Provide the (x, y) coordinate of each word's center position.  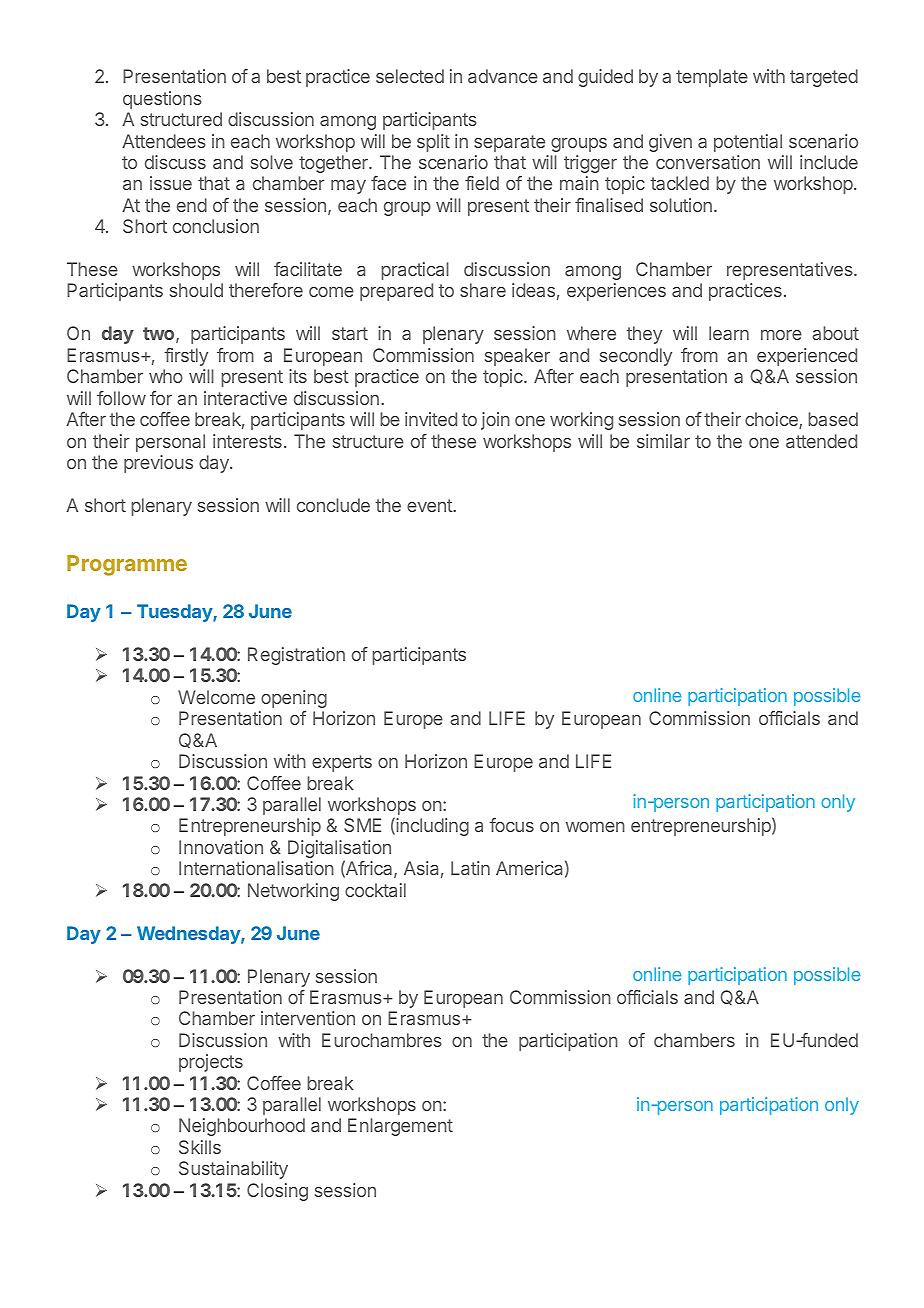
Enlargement (400, 1127)
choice (772, 420)
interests (247, 441)
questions (162, 100)
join (495, 421)
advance (503, 76)
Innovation (221, 847)
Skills (200, 1147)
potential (748, 143)
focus (511, 825)
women (595, 826)
